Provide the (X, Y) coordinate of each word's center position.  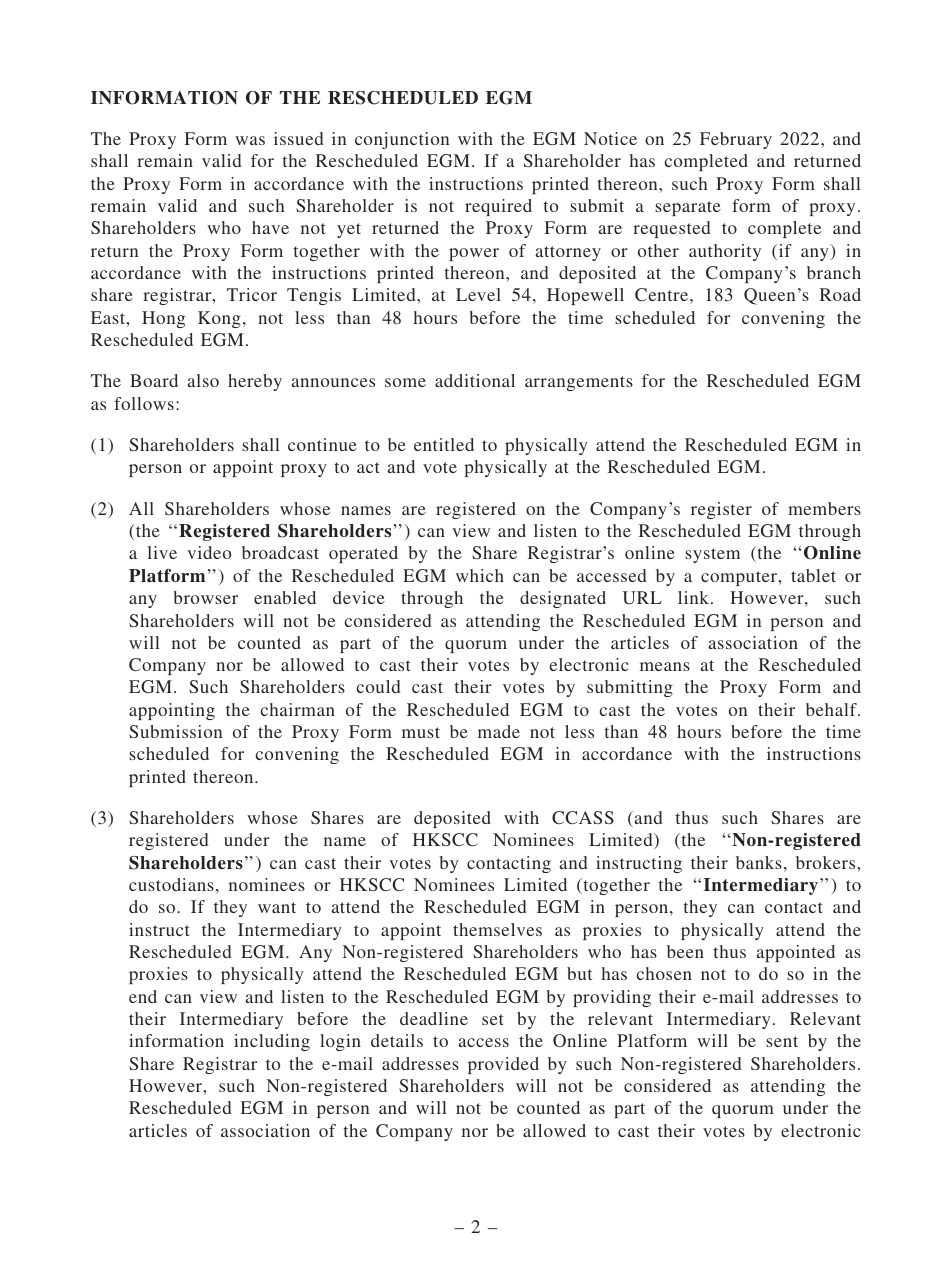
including (272, 1042)
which (480, 575)
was (250, 140)
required (498, 207)
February (736, 140)
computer (740, 578)
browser (205, 597)
